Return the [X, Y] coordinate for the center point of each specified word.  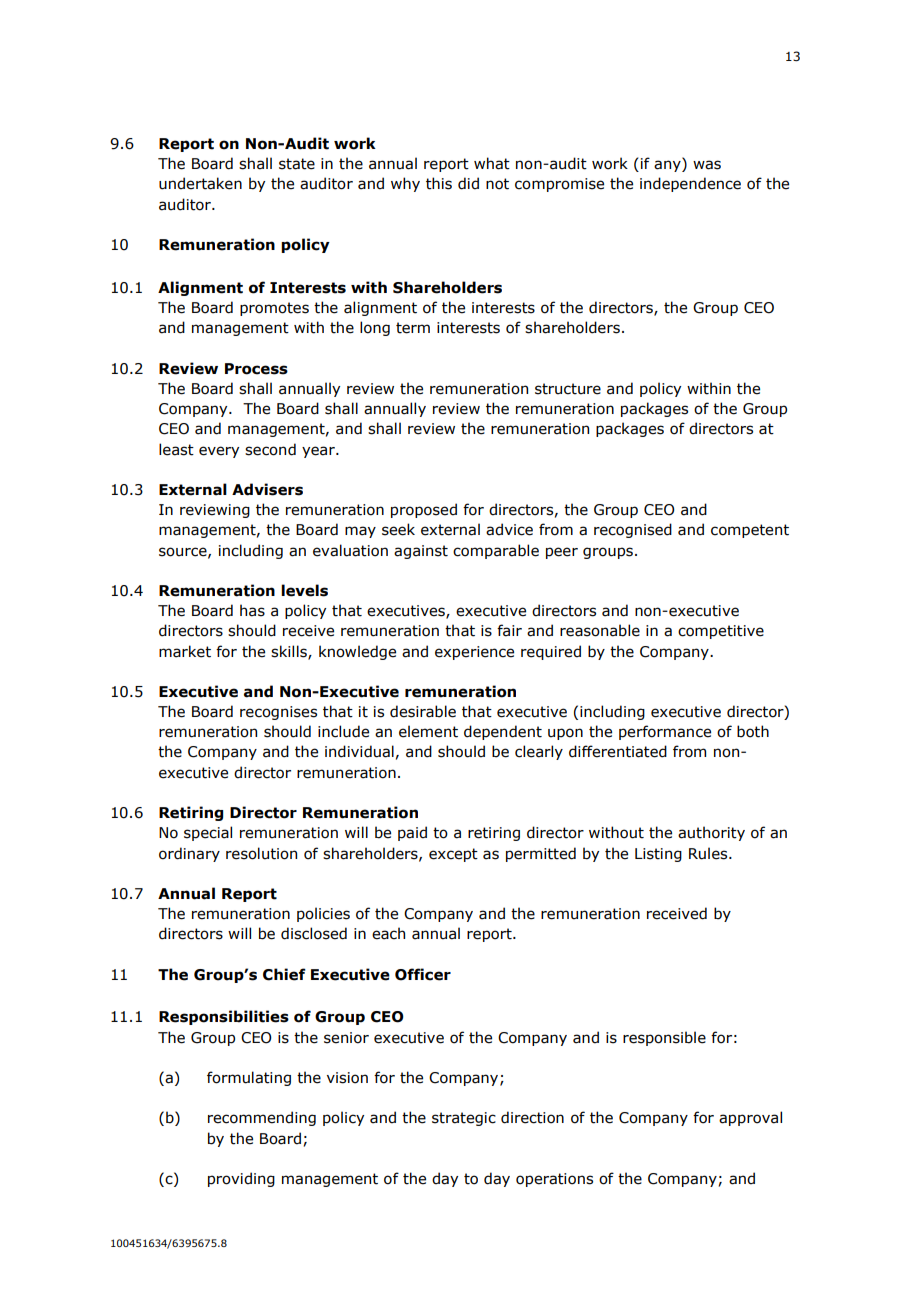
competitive [721, 632]
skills [290, 652]
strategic [464, 1119]
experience [474, 653]
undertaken [200, 183]
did [468, 183]
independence [690, 184]
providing [241, 1179]
